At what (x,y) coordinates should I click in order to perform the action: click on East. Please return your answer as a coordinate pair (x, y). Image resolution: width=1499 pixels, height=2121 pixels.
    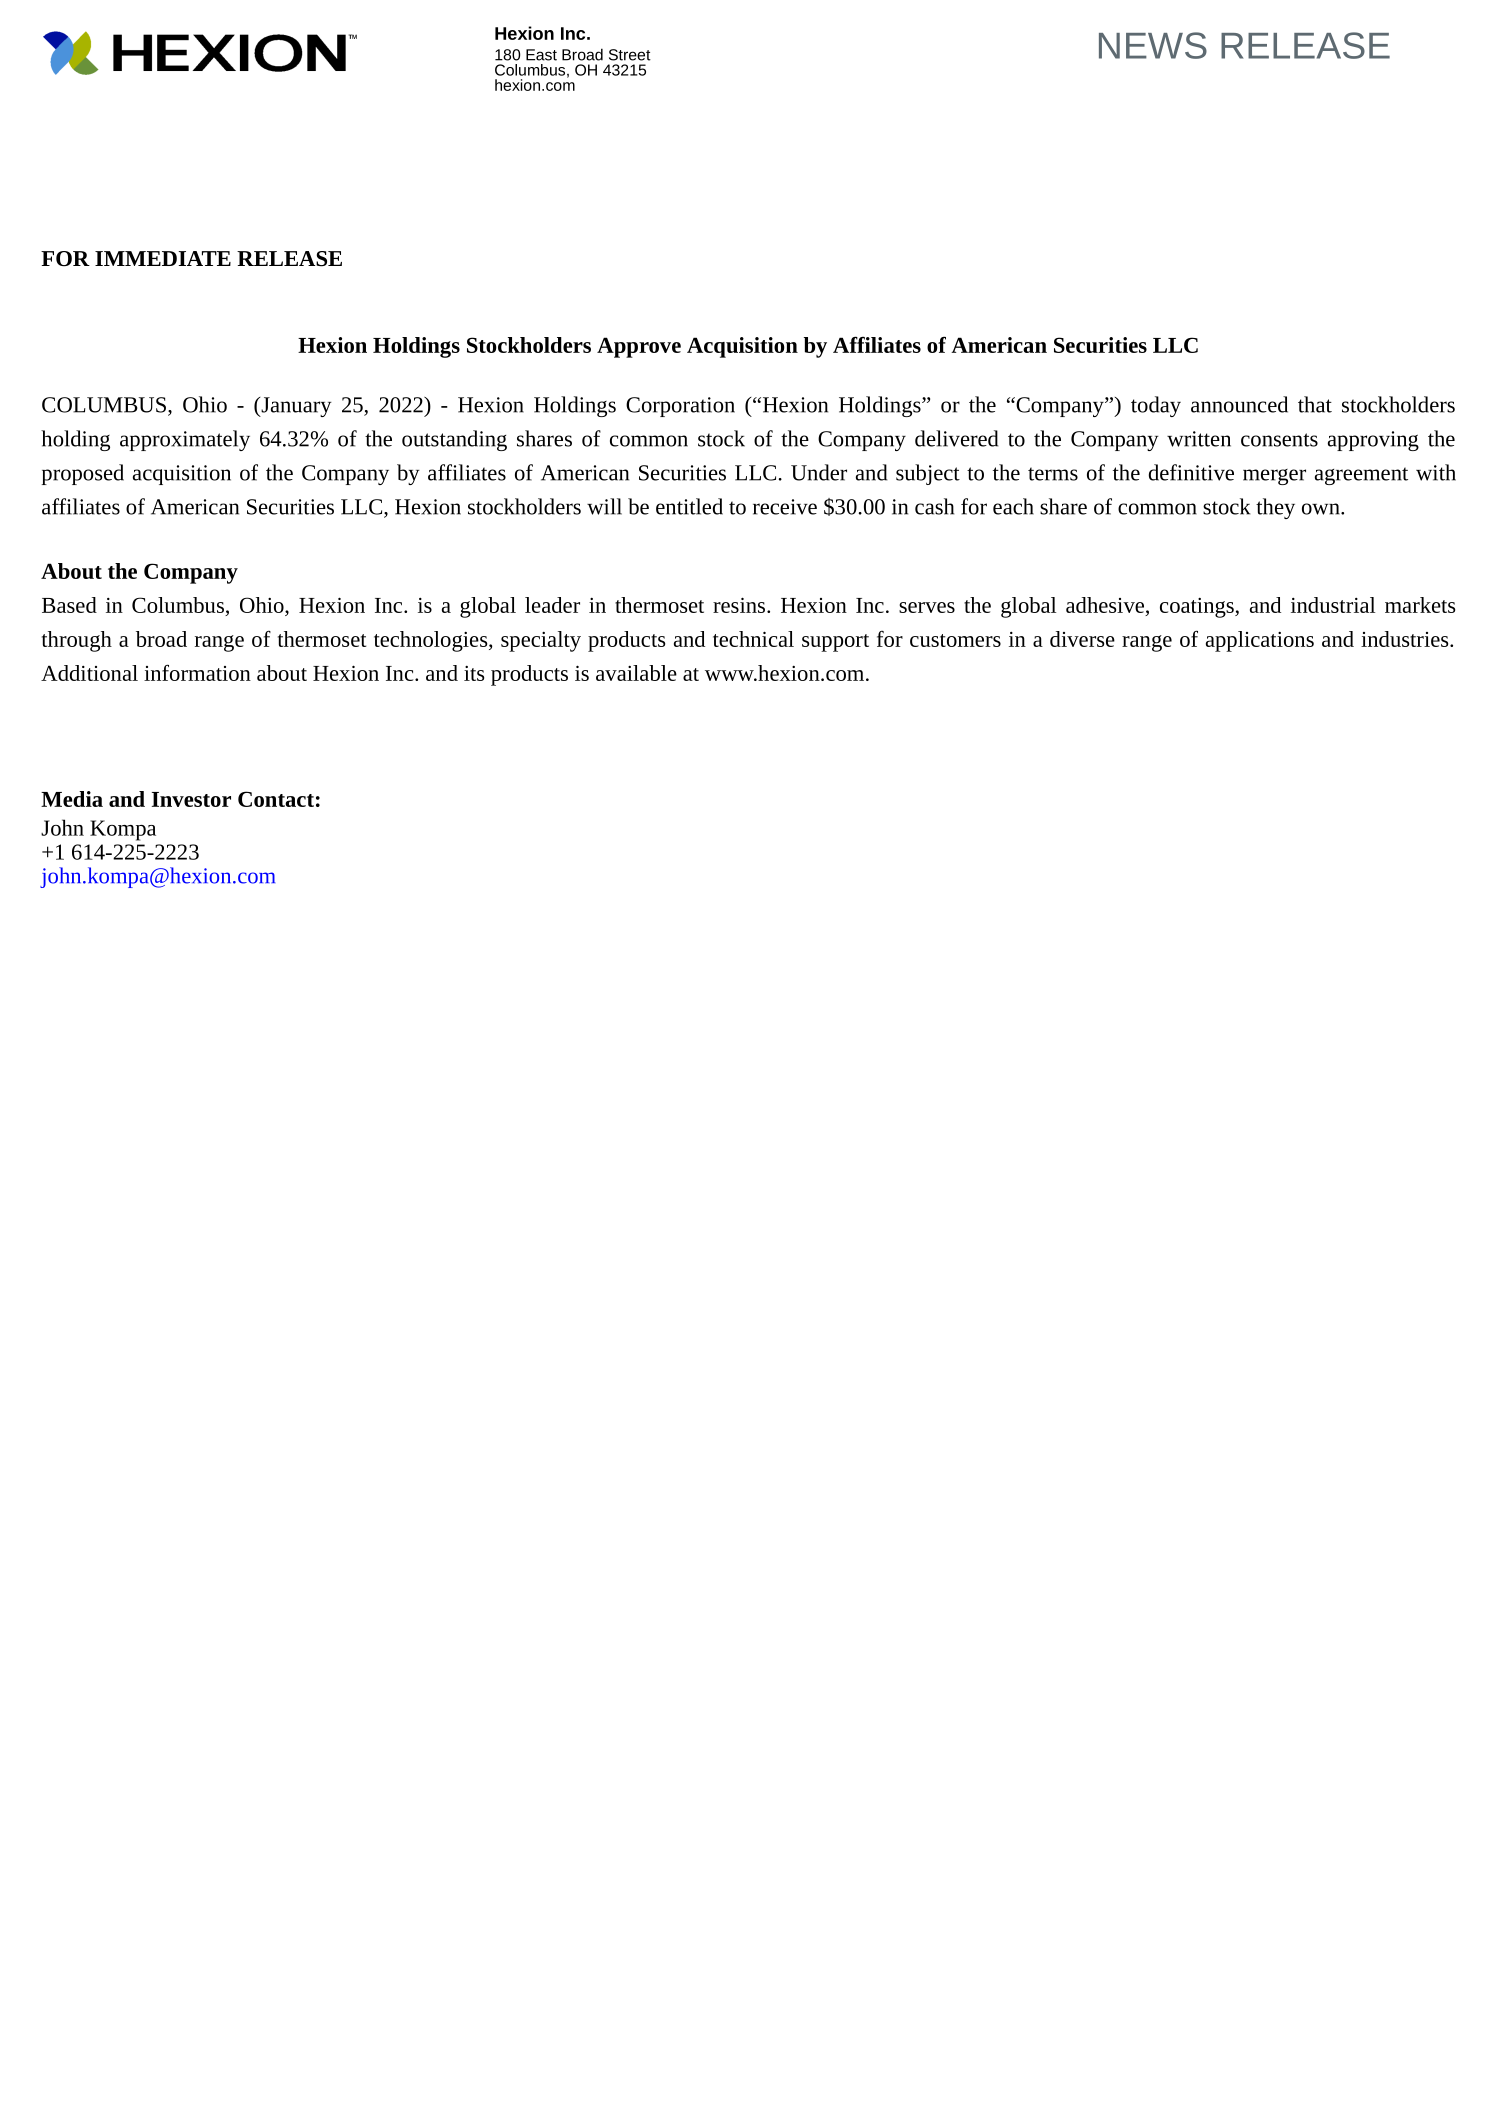
    Looking at the image, I should click on (541, 55).
